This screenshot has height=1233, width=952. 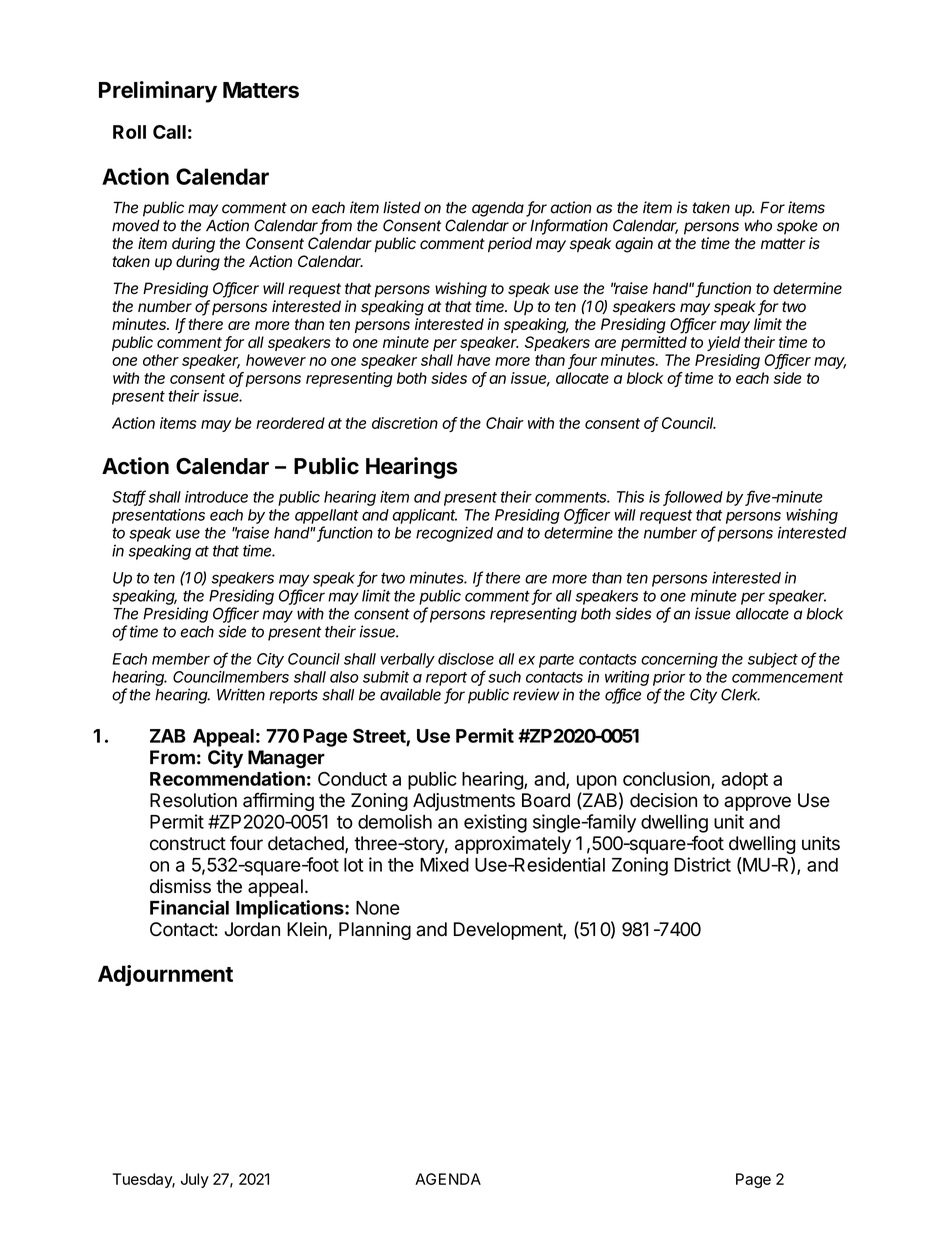 I want to click on listed, so click(x=402, y=207).
